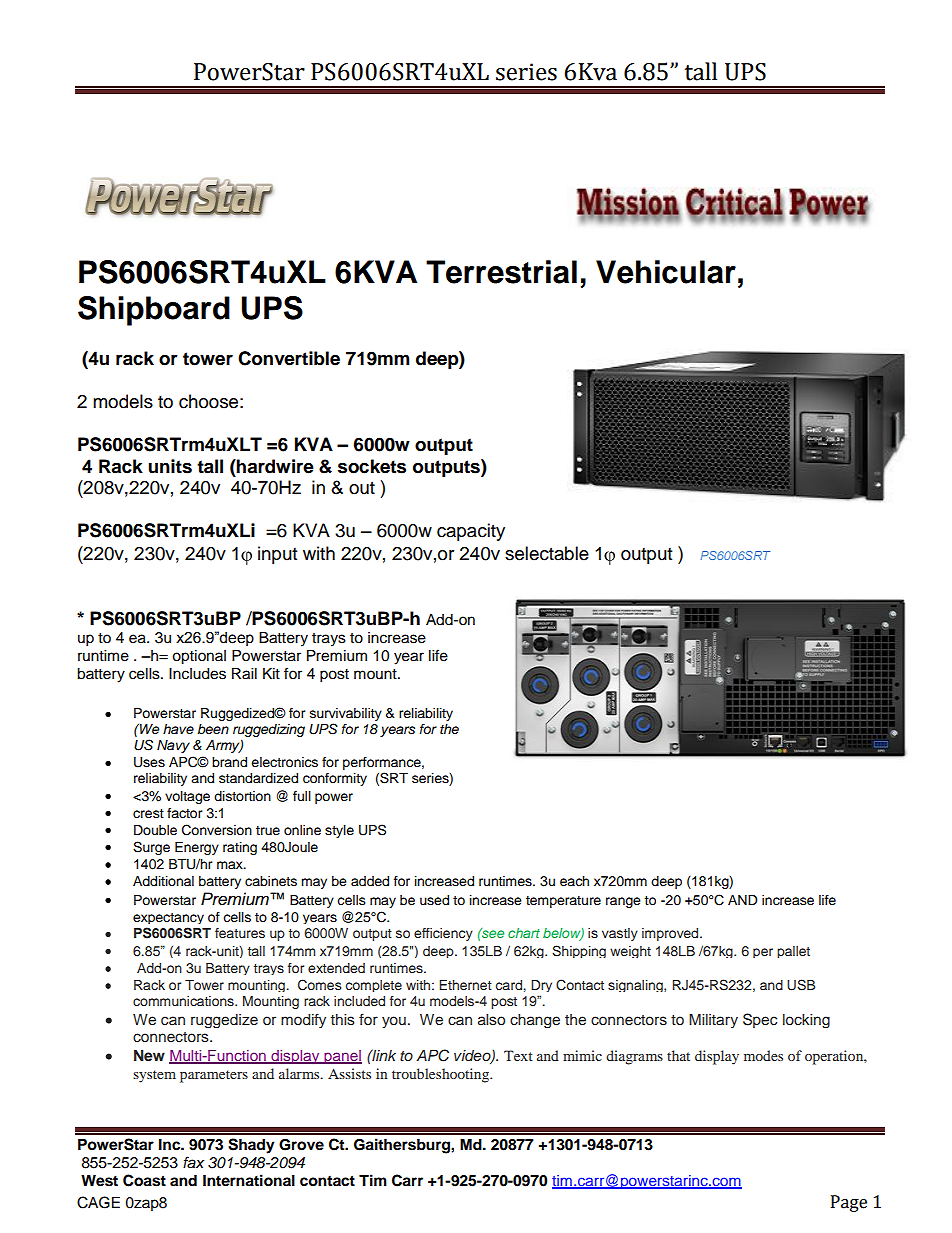 This screenshot has width=952, height=1233. I want to click on used, so click(434, 900).
